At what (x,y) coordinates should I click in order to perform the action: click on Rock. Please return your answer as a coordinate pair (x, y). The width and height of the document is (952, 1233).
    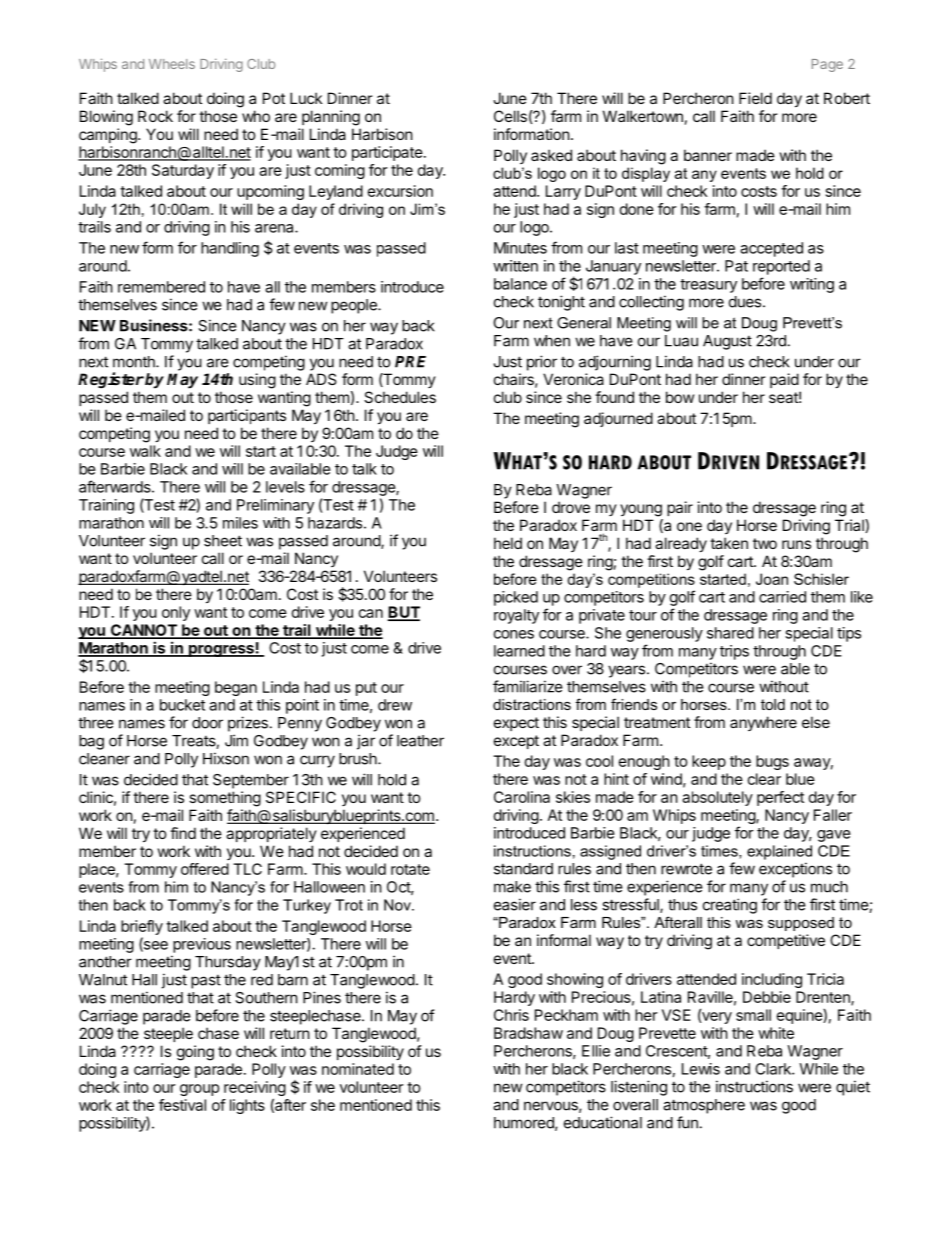
    Looking at the image, I should click on (155, 116).
